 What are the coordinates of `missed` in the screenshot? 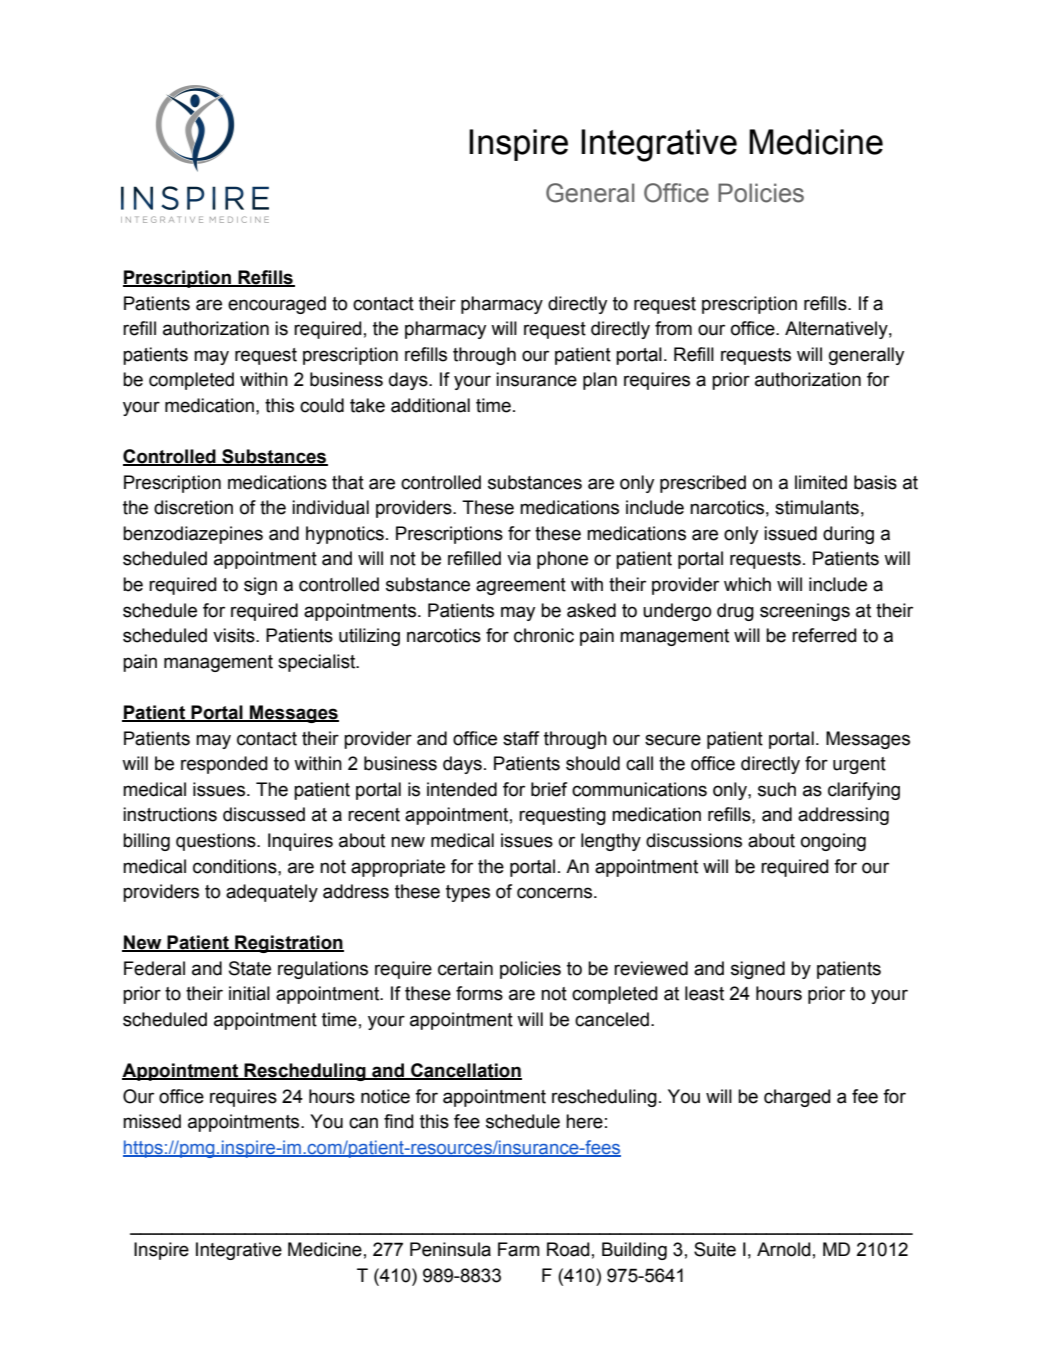 It's located at (152, 1121).
